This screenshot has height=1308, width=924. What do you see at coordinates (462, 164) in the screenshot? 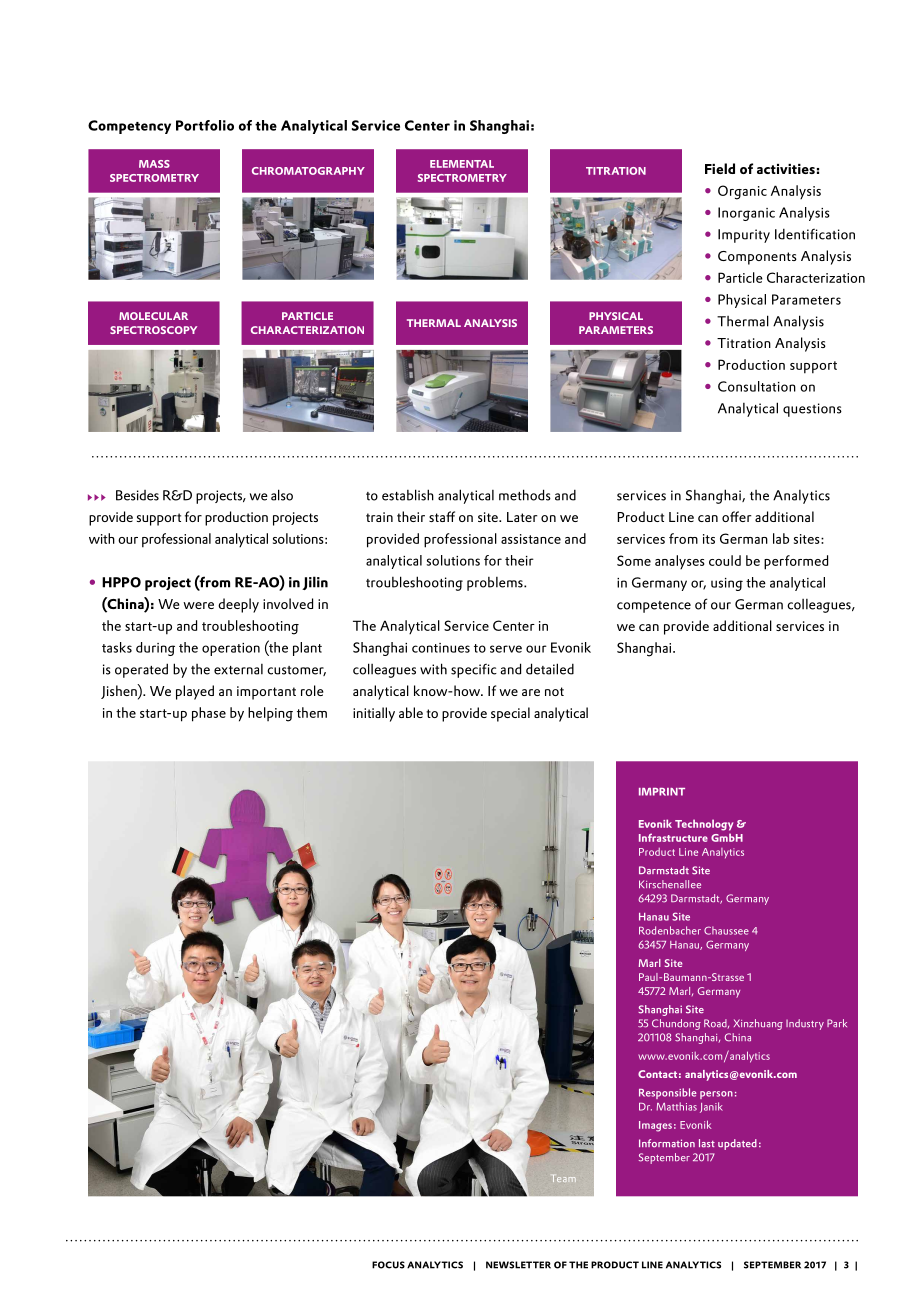
I see `ELEMENTAL` at bounding box center [462, 164].
